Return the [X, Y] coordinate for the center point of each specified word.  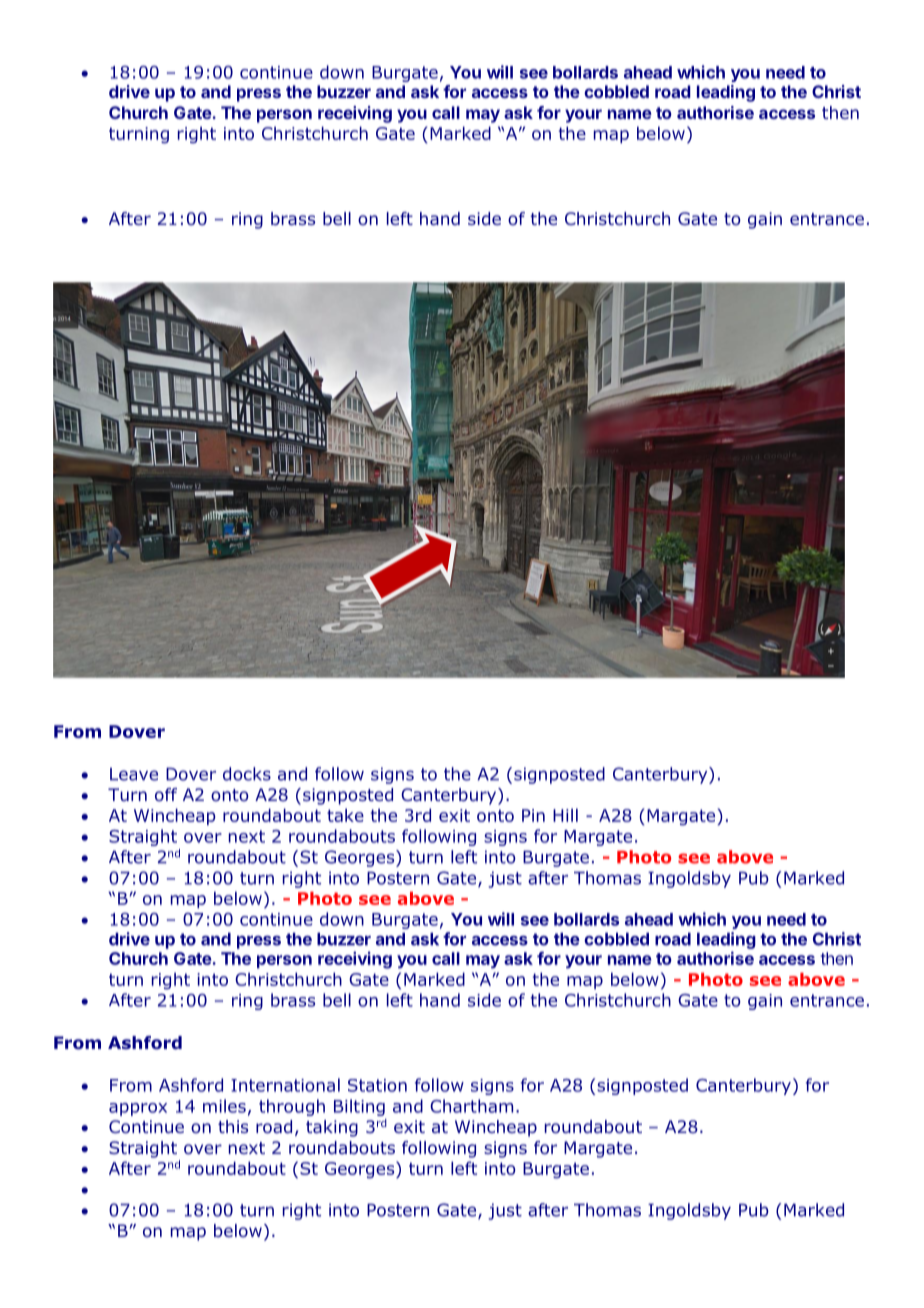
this [233, 1126]
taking [332, 1128]
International [285, 1085]
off [166, 795]
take [345, 815]
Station [377, 1085]
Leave [134, 774]
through [292, 1107]
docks [247, 774]
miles [224, 1106]
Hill [565, 815]
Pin [533, 815]
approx [138, 1109]
